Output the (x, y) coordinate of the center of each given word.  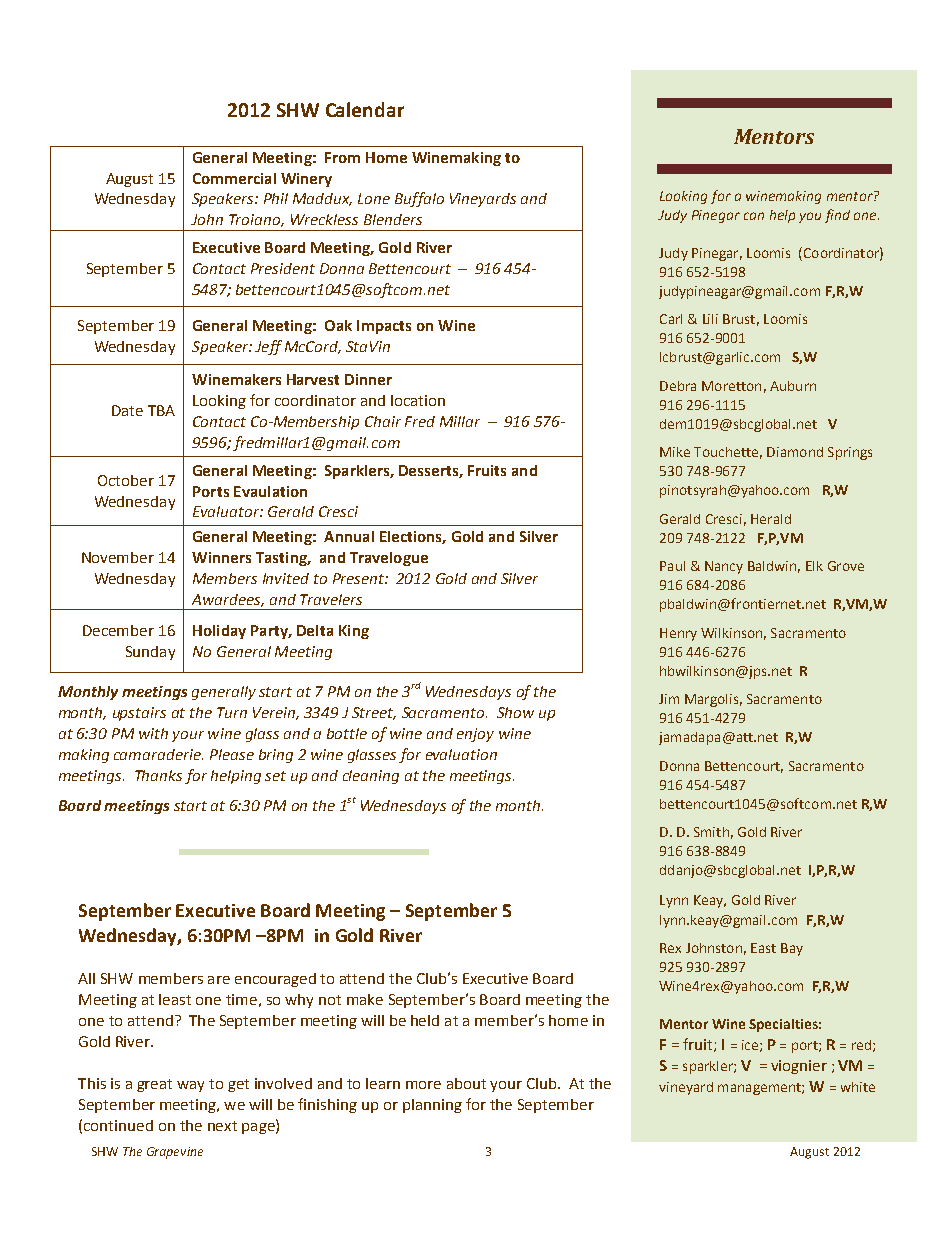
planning (432, 1106)
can (754, 216)
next (222, 1126)
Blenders (393, 219)
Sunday (150, 653)
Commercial (234, 178)
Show (515, 712)
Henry (678, 634)
